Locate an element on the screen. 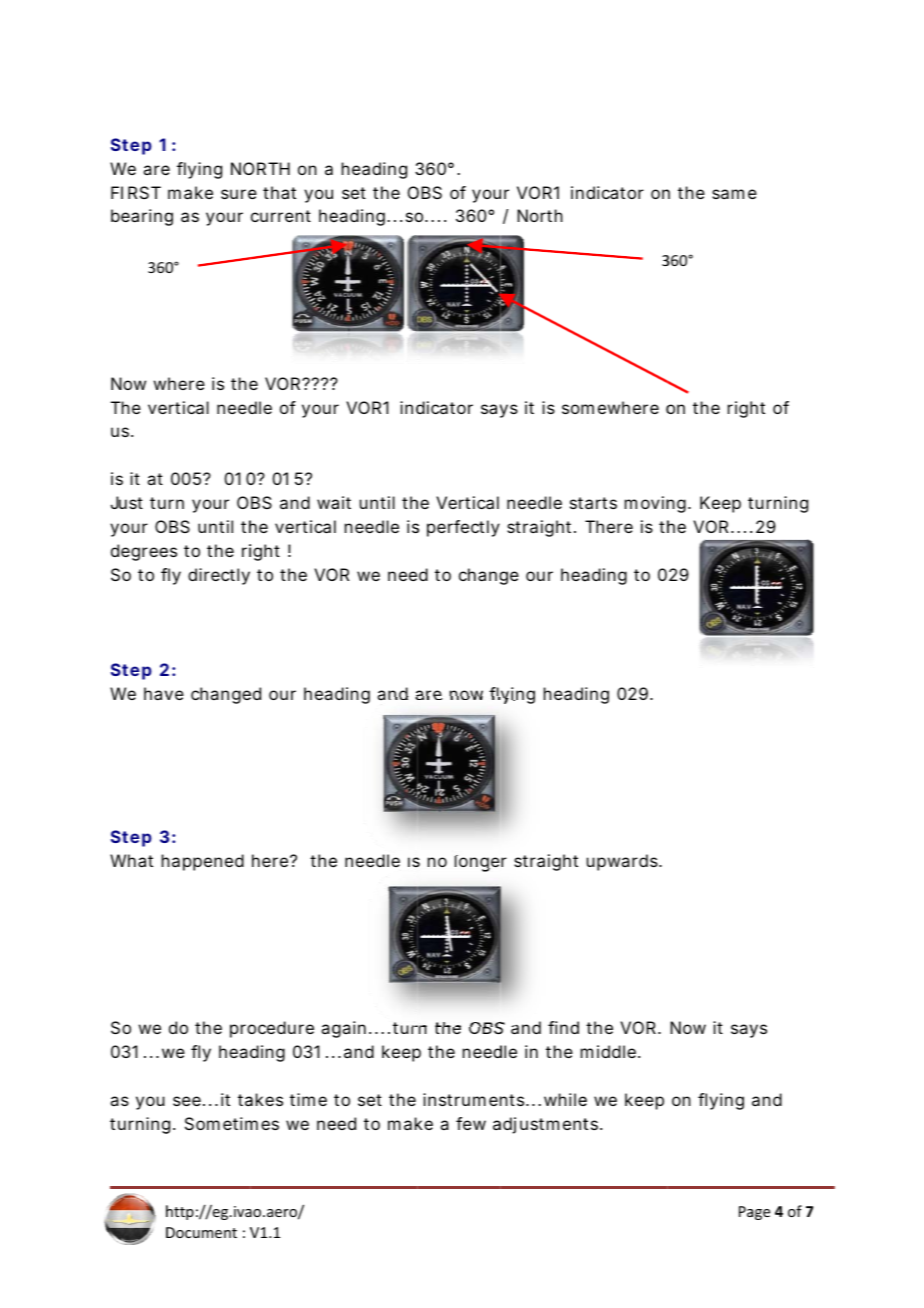  current is located at coordinates (281, 216).
